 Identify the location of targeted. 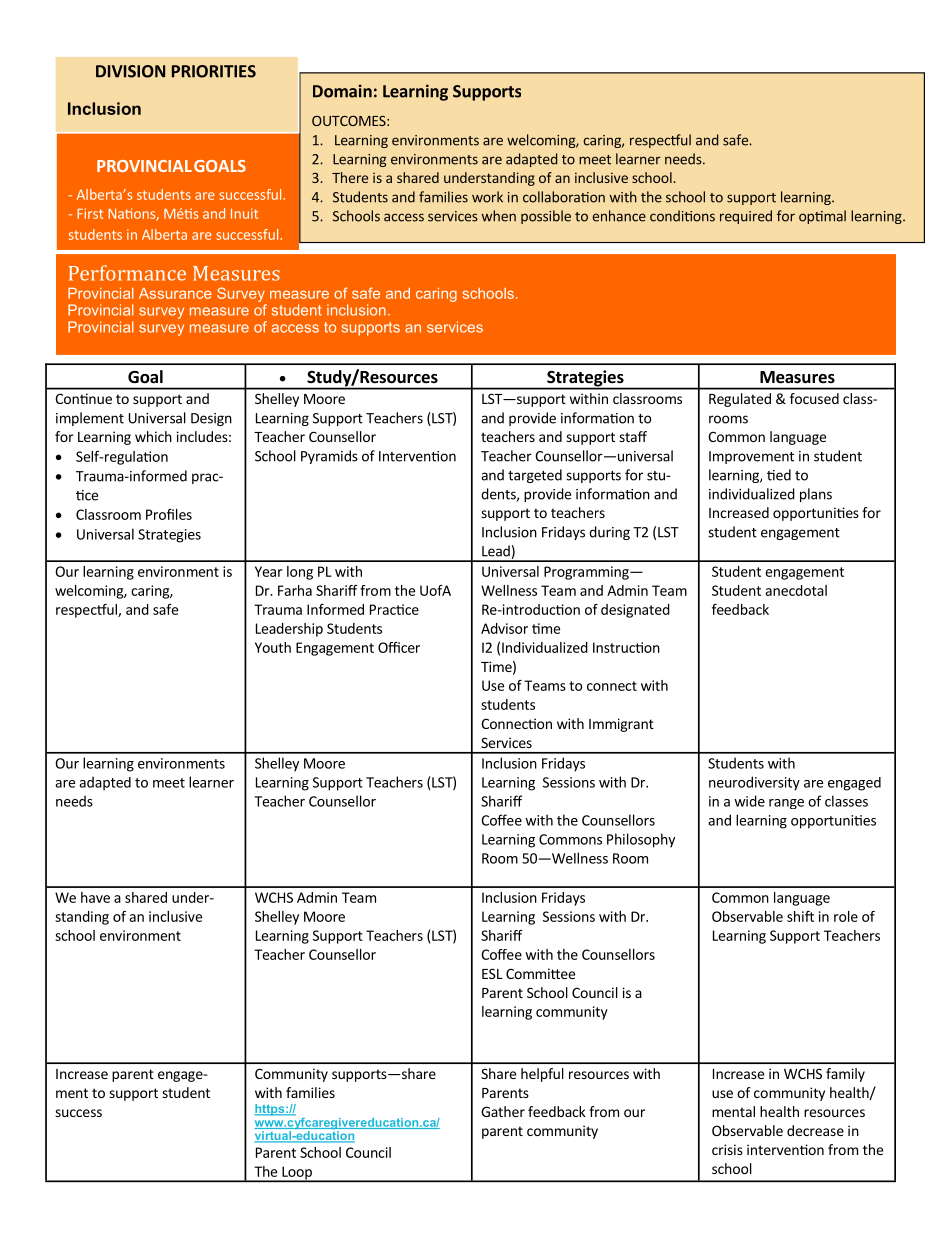
(535, 476).
